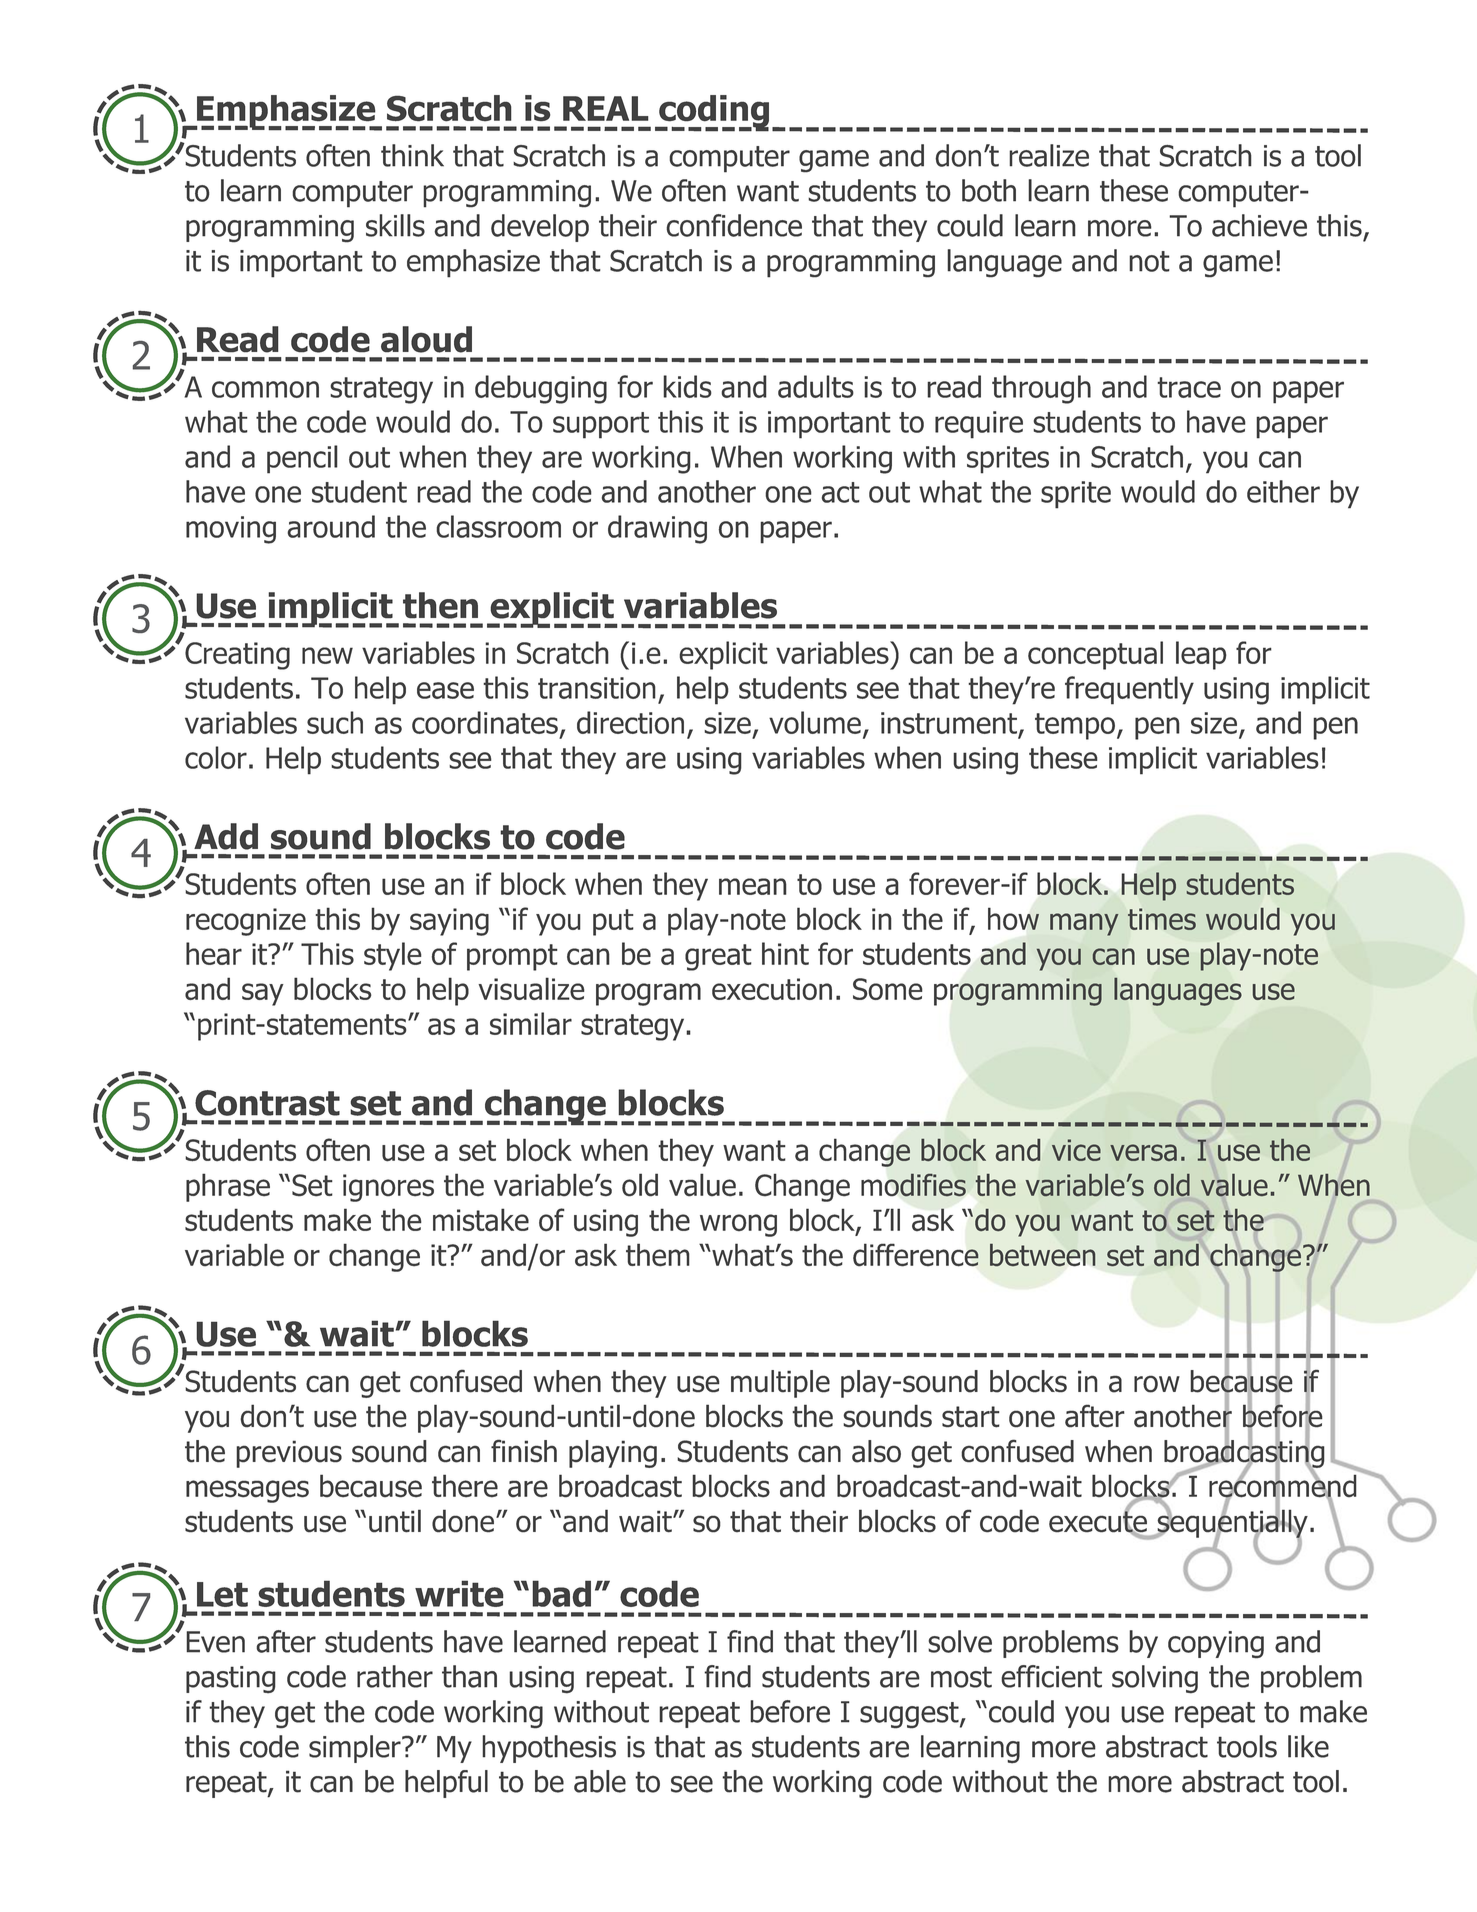  What do you see at coordinates (412, 155) in the screenshot?
I see `think` at bounding box center [412, 155].
